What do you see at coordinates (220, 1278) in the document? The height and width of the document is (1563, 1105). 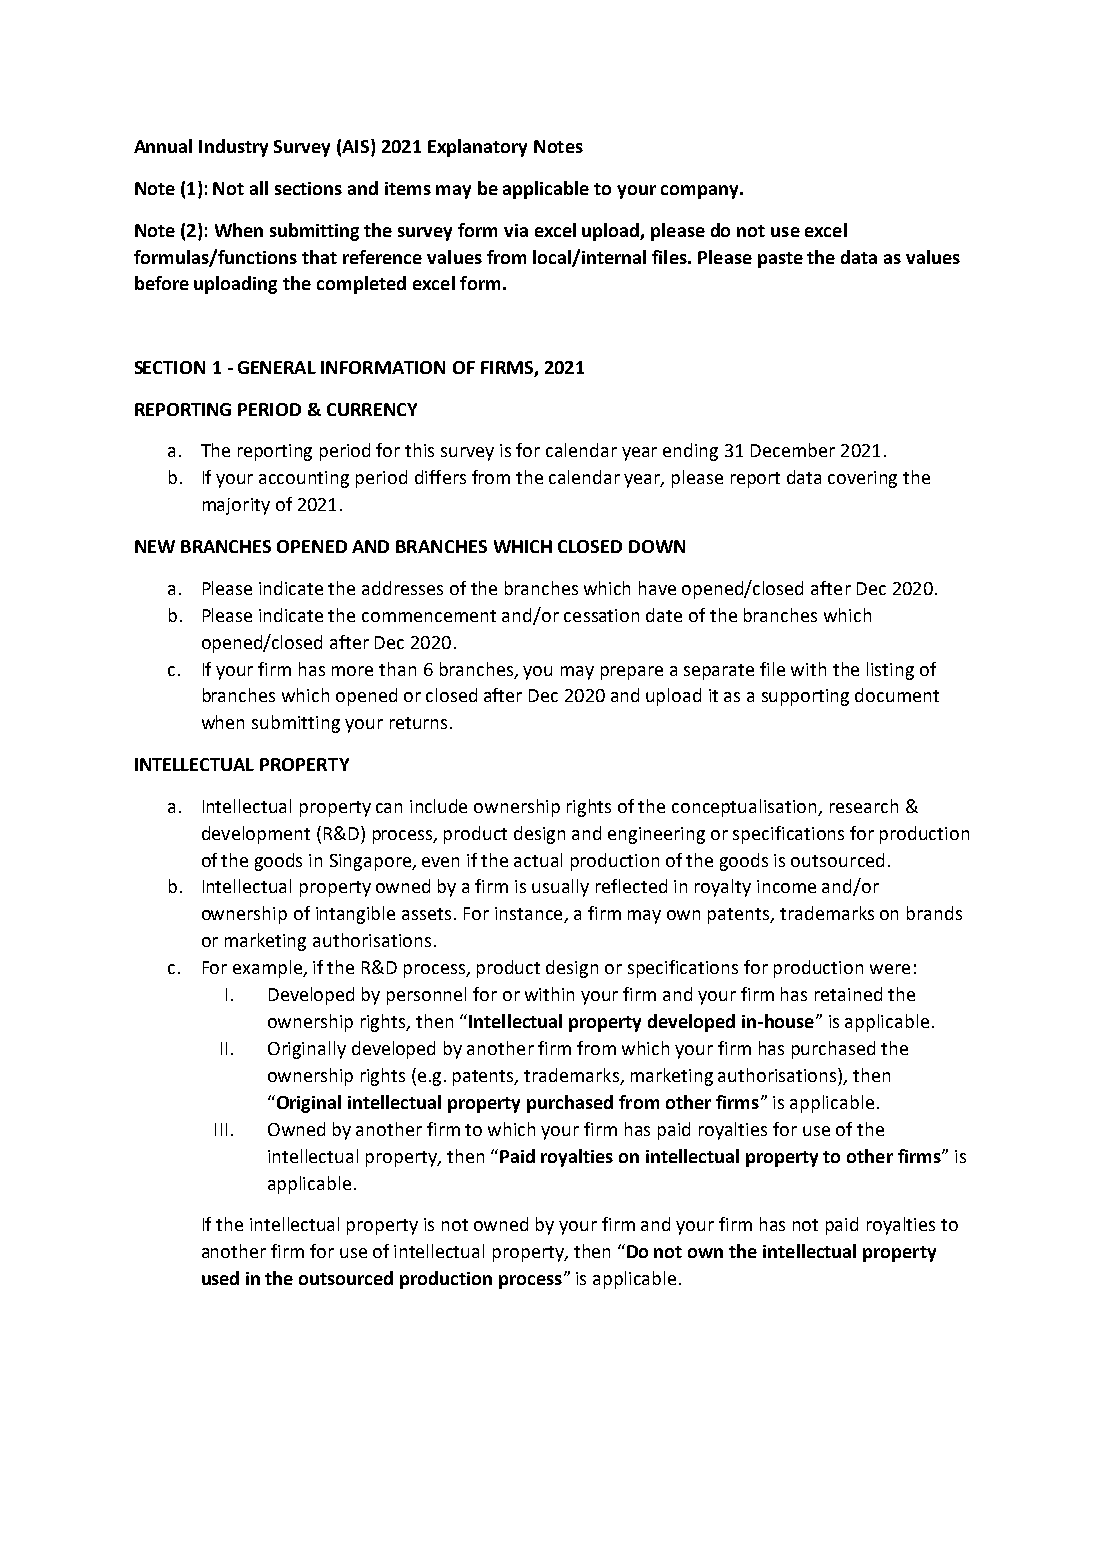 I see `used` at bounding box center [220, 1278].
